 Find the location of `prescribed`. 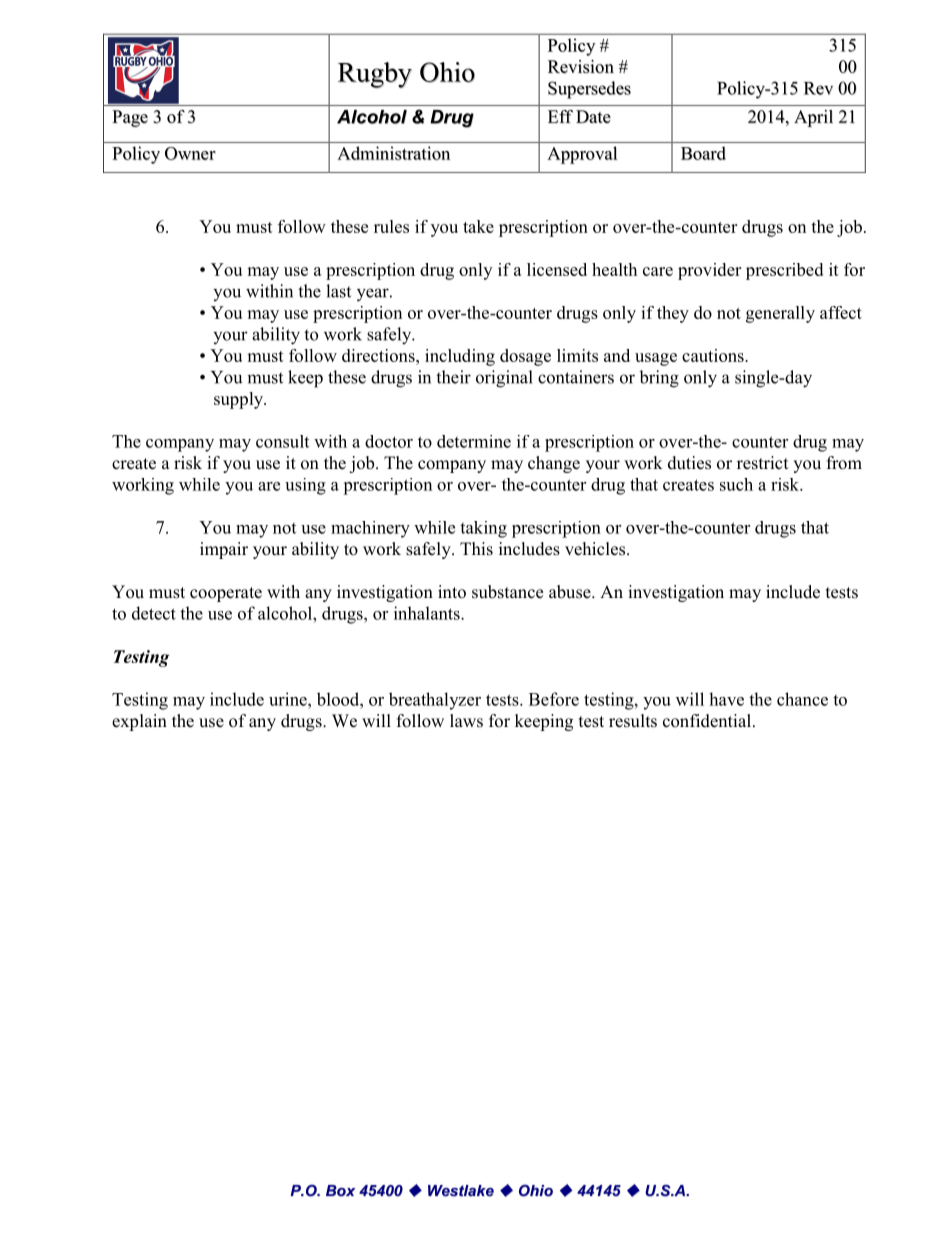

prescribed is located at coordinates (784, 271).
